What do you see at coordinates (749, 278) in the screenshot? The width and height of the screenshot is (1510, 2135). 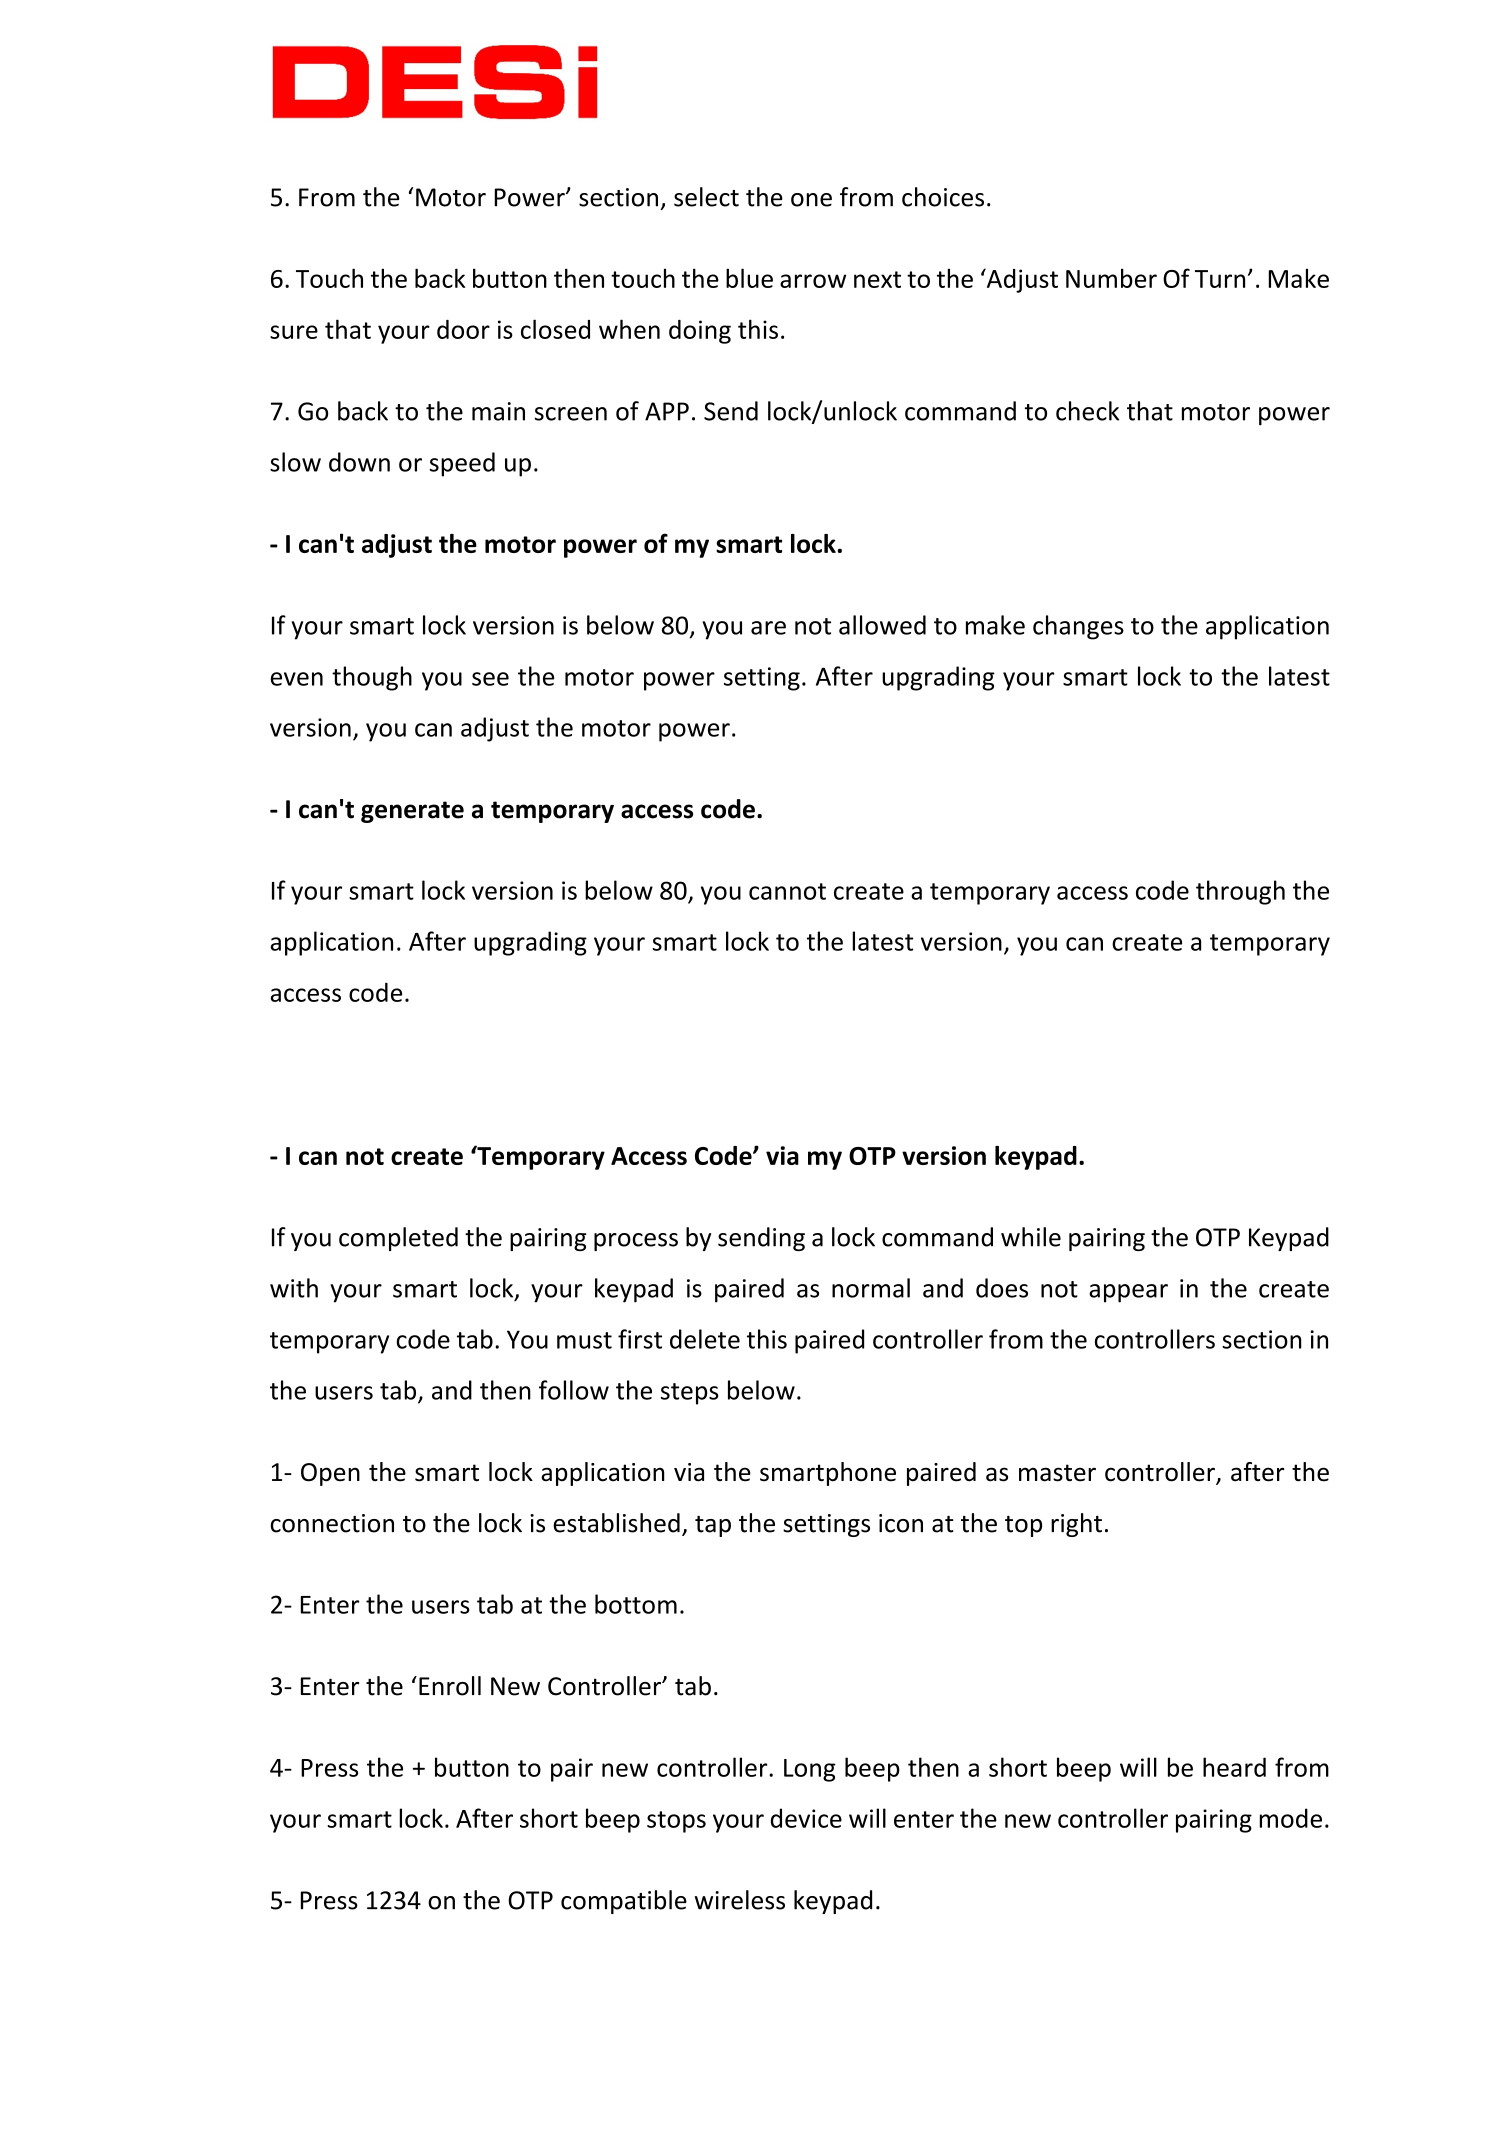 I see `blue` at bounding box center [749, 278].
